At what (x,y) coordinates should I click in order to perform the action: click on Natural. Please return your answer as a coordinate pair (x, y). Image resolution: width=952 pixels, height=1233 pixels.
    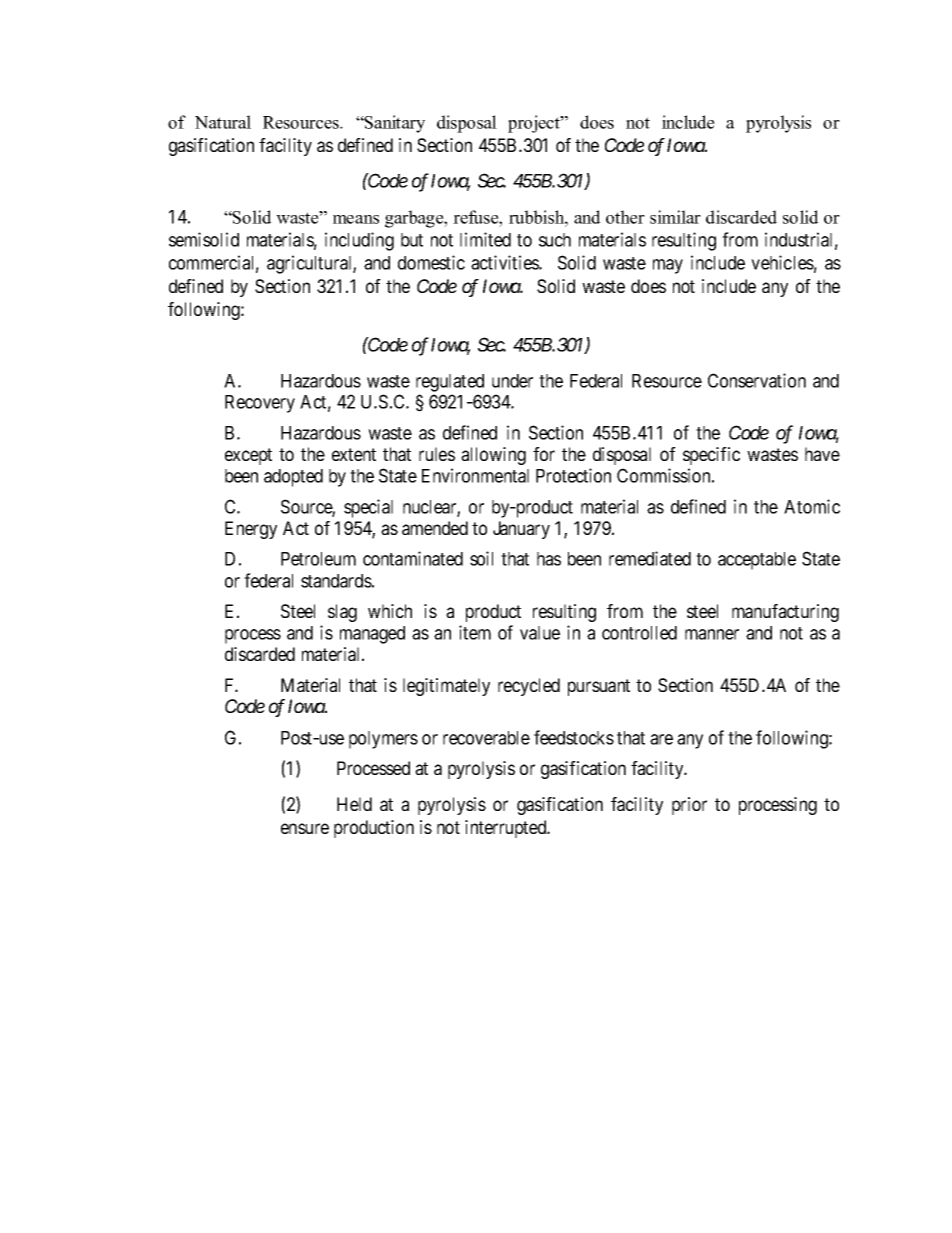
    Looking at the image, I should click on (223, 122).
